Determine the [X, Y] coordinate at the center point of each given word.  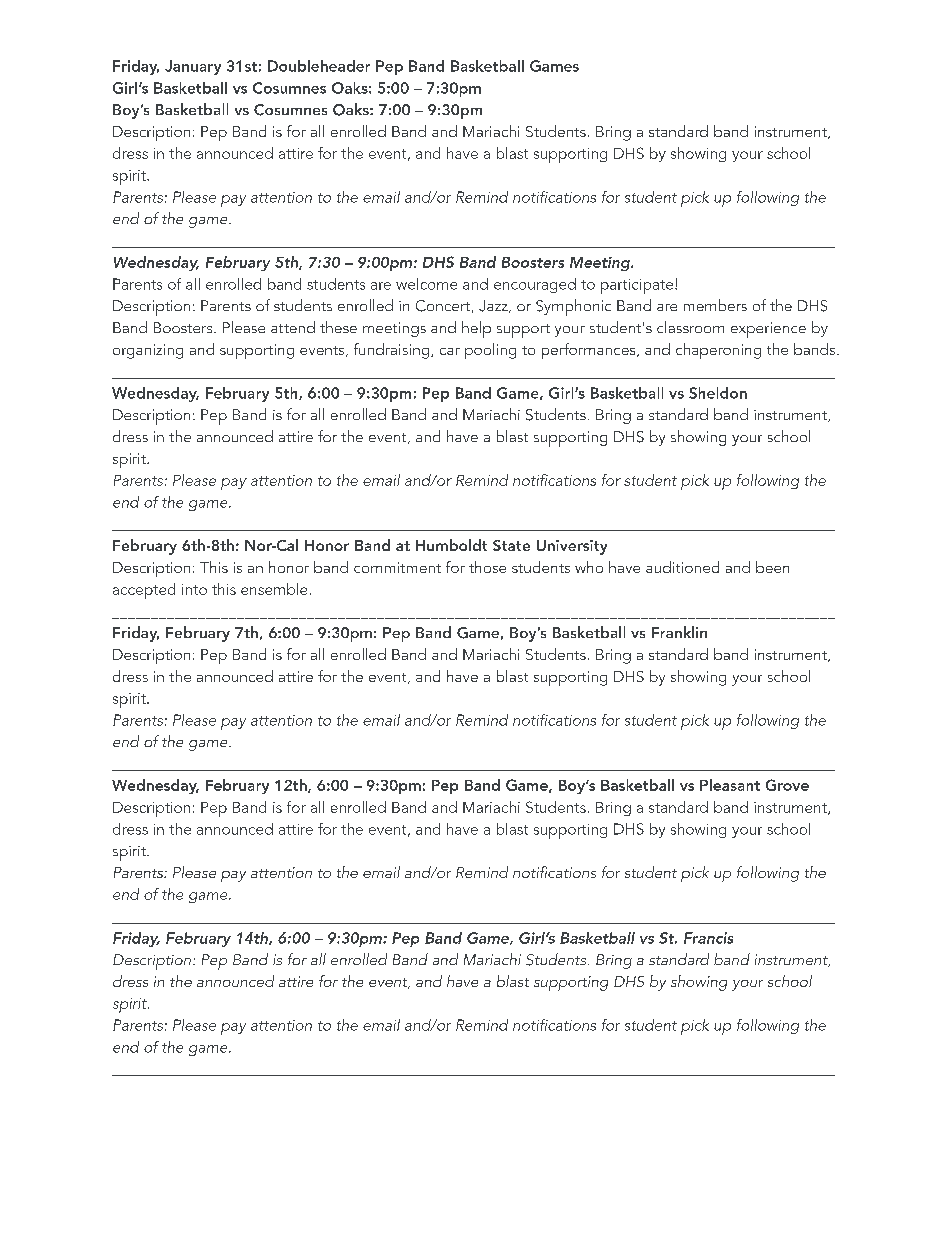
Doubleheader [319, 66]
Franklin [679, 632]
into [194, 589]
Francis [708, 938]
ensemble [274, 589]
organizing [148, 351]
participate [638, 286]
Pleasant [730, 785]
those [487, 567]
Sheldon [718, 393]
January [193, 67]
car [450, 351]
